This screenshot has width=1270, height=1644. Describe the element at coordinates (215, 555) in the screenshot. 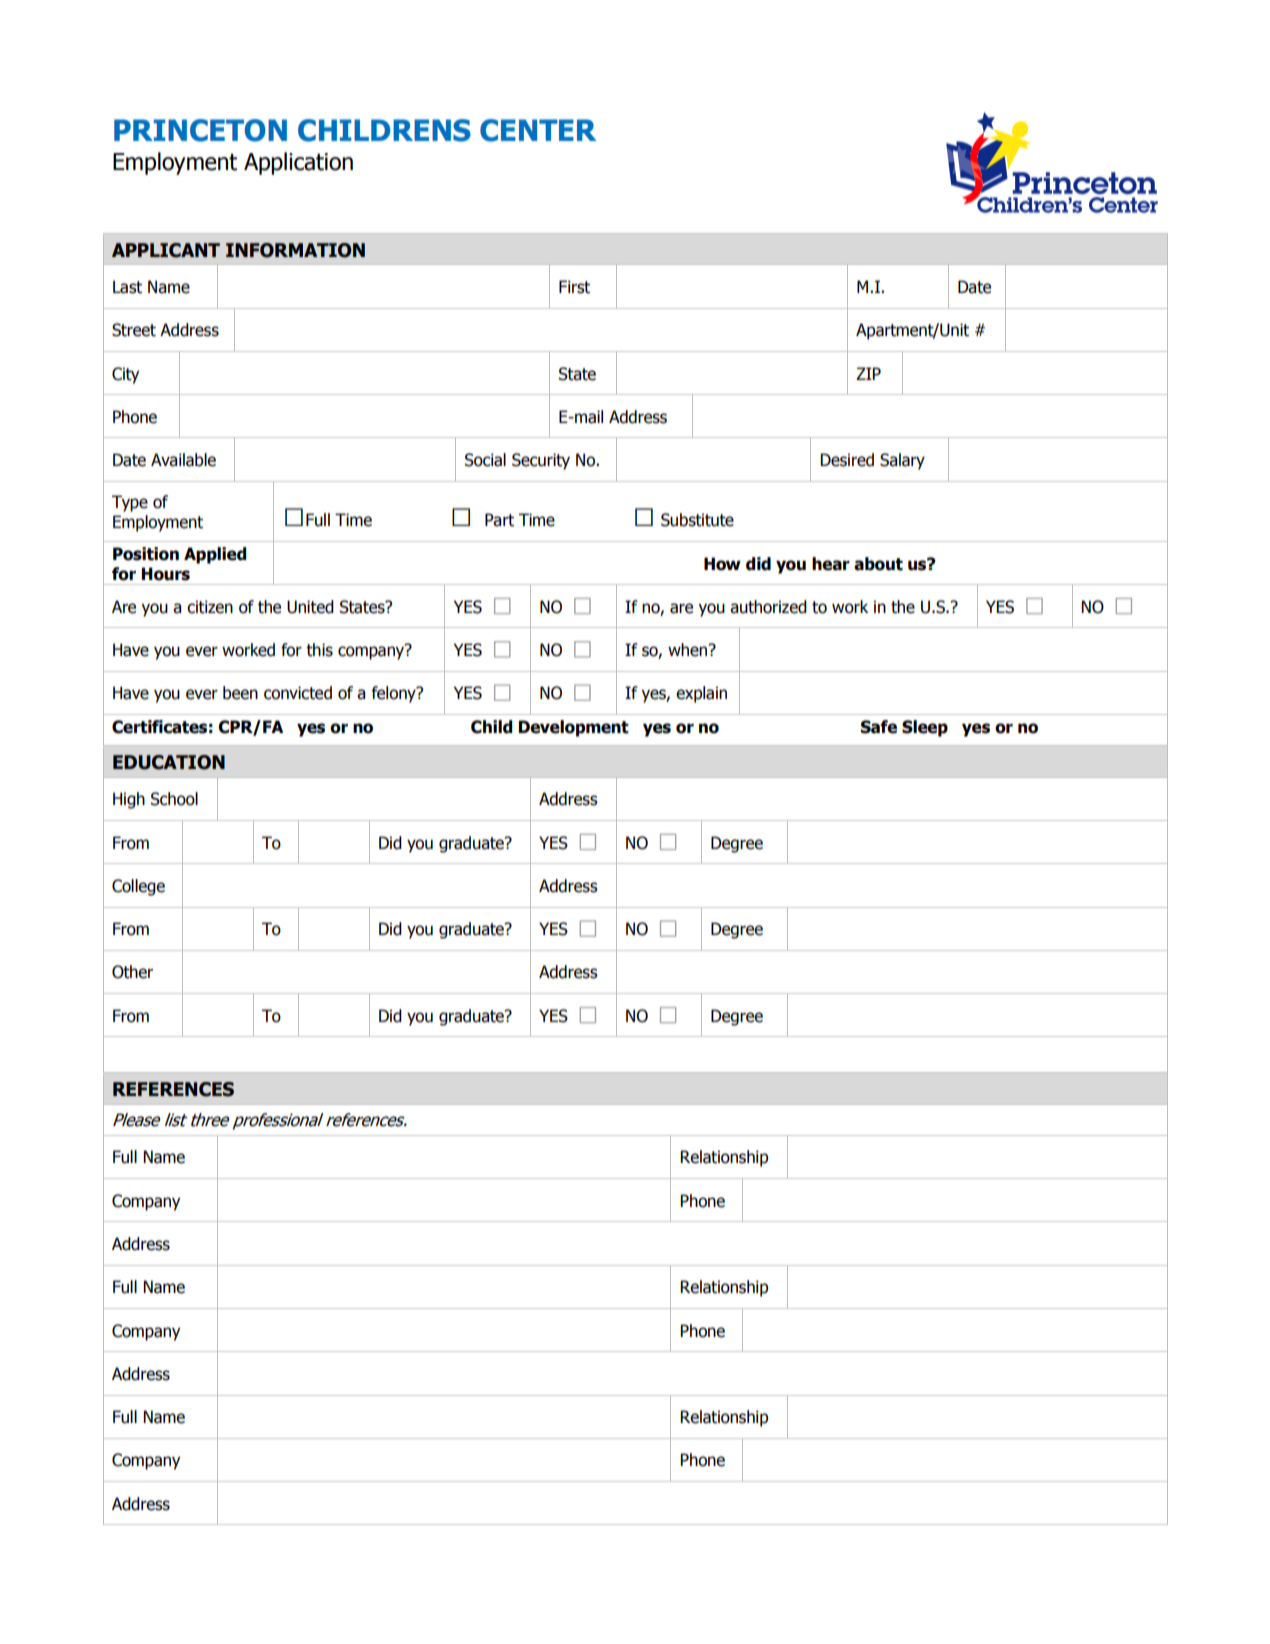

I see `Applied` at that location.
